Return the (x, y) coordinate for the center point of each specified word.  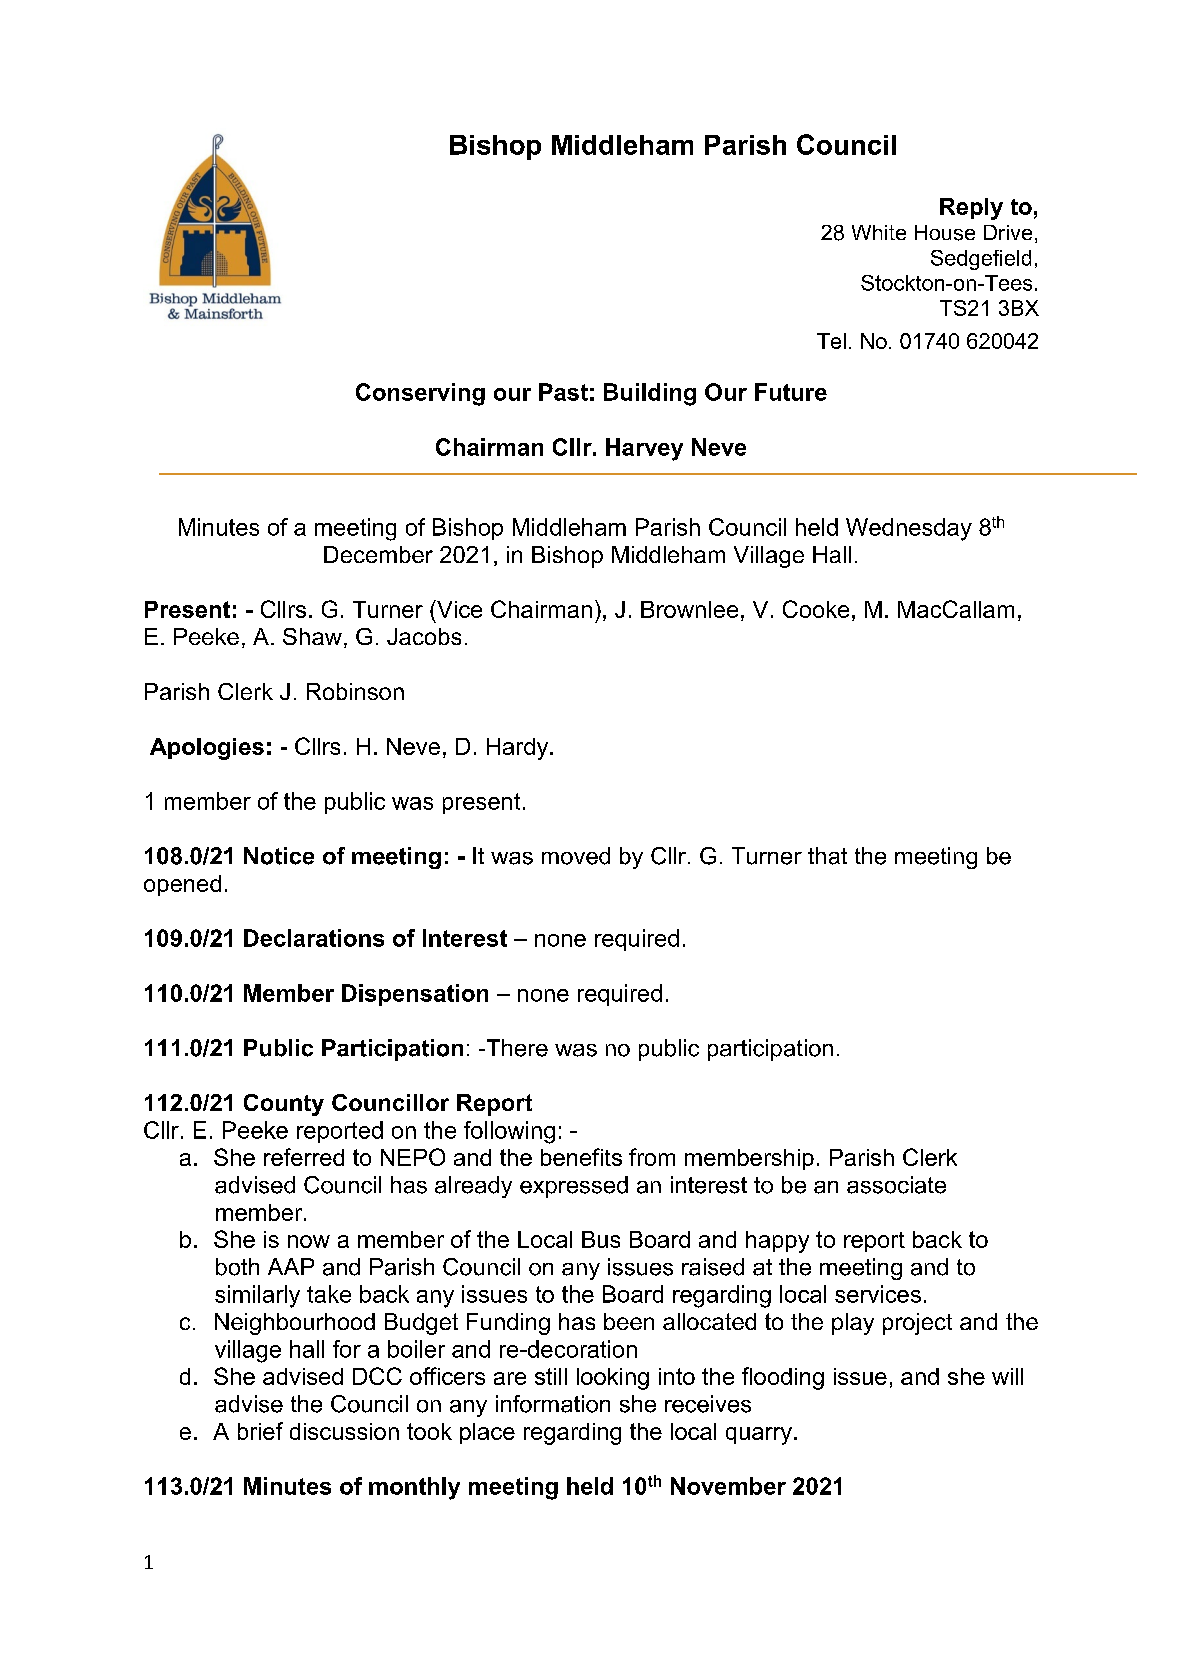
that (827, 856)
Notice (279, 856)
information (553, 1404)
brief (260, 1431)
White (879, 232)
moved (576, 856)
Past (563, 392)
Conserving (420, 394)
